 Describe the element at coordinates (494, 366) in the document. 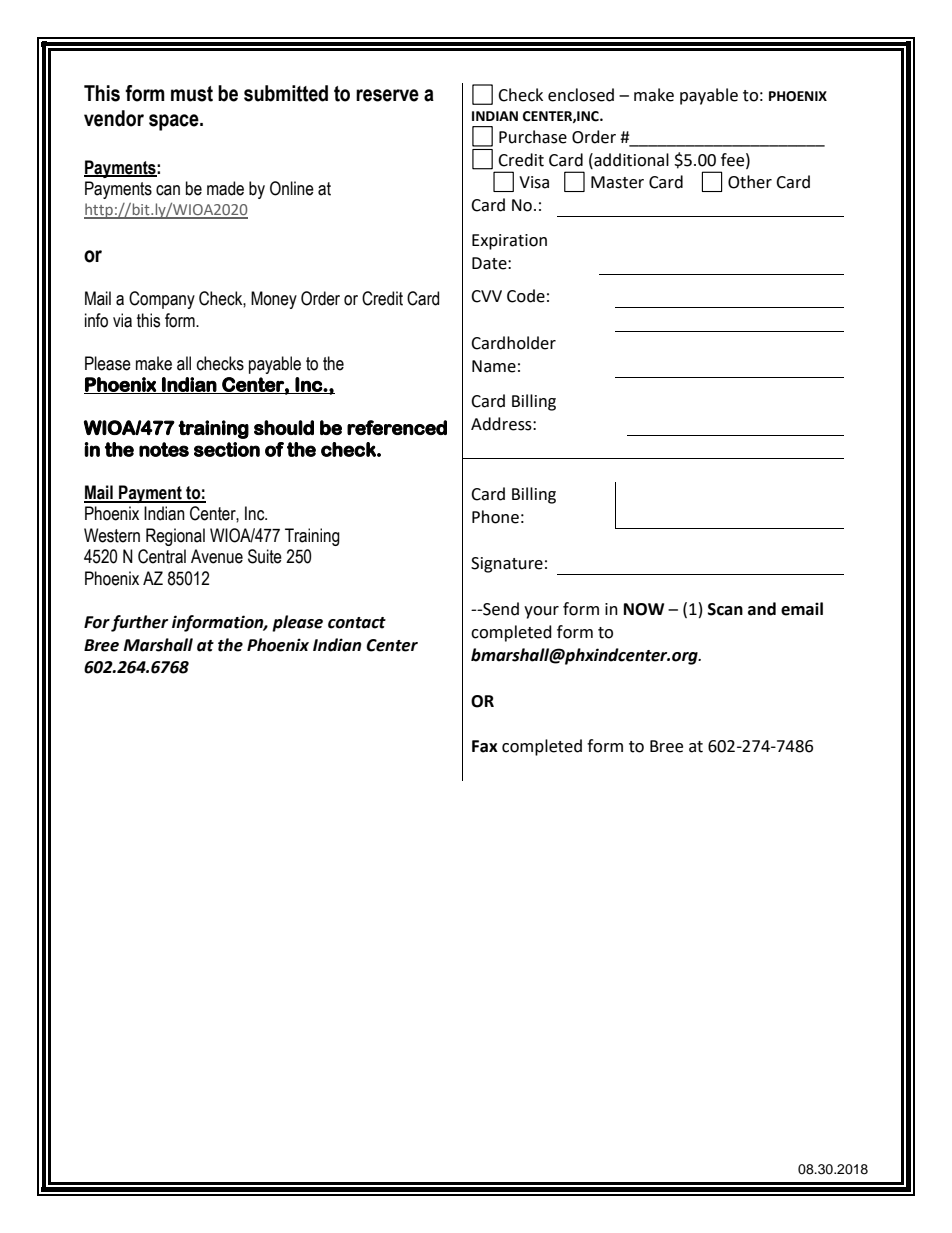

I see `Name` at that location.
